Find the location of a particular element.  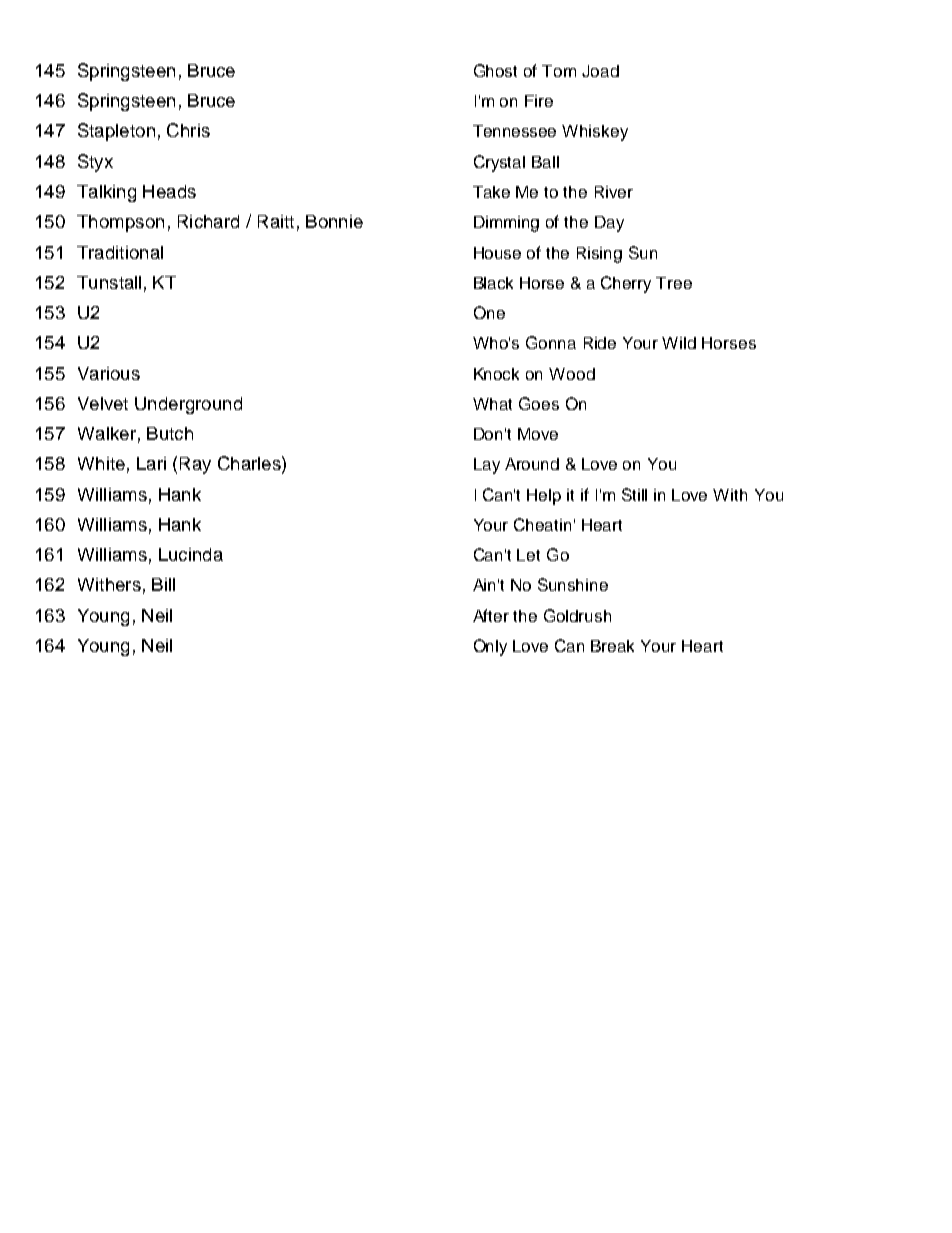

Ghost is located at coordinates (495, 70).
